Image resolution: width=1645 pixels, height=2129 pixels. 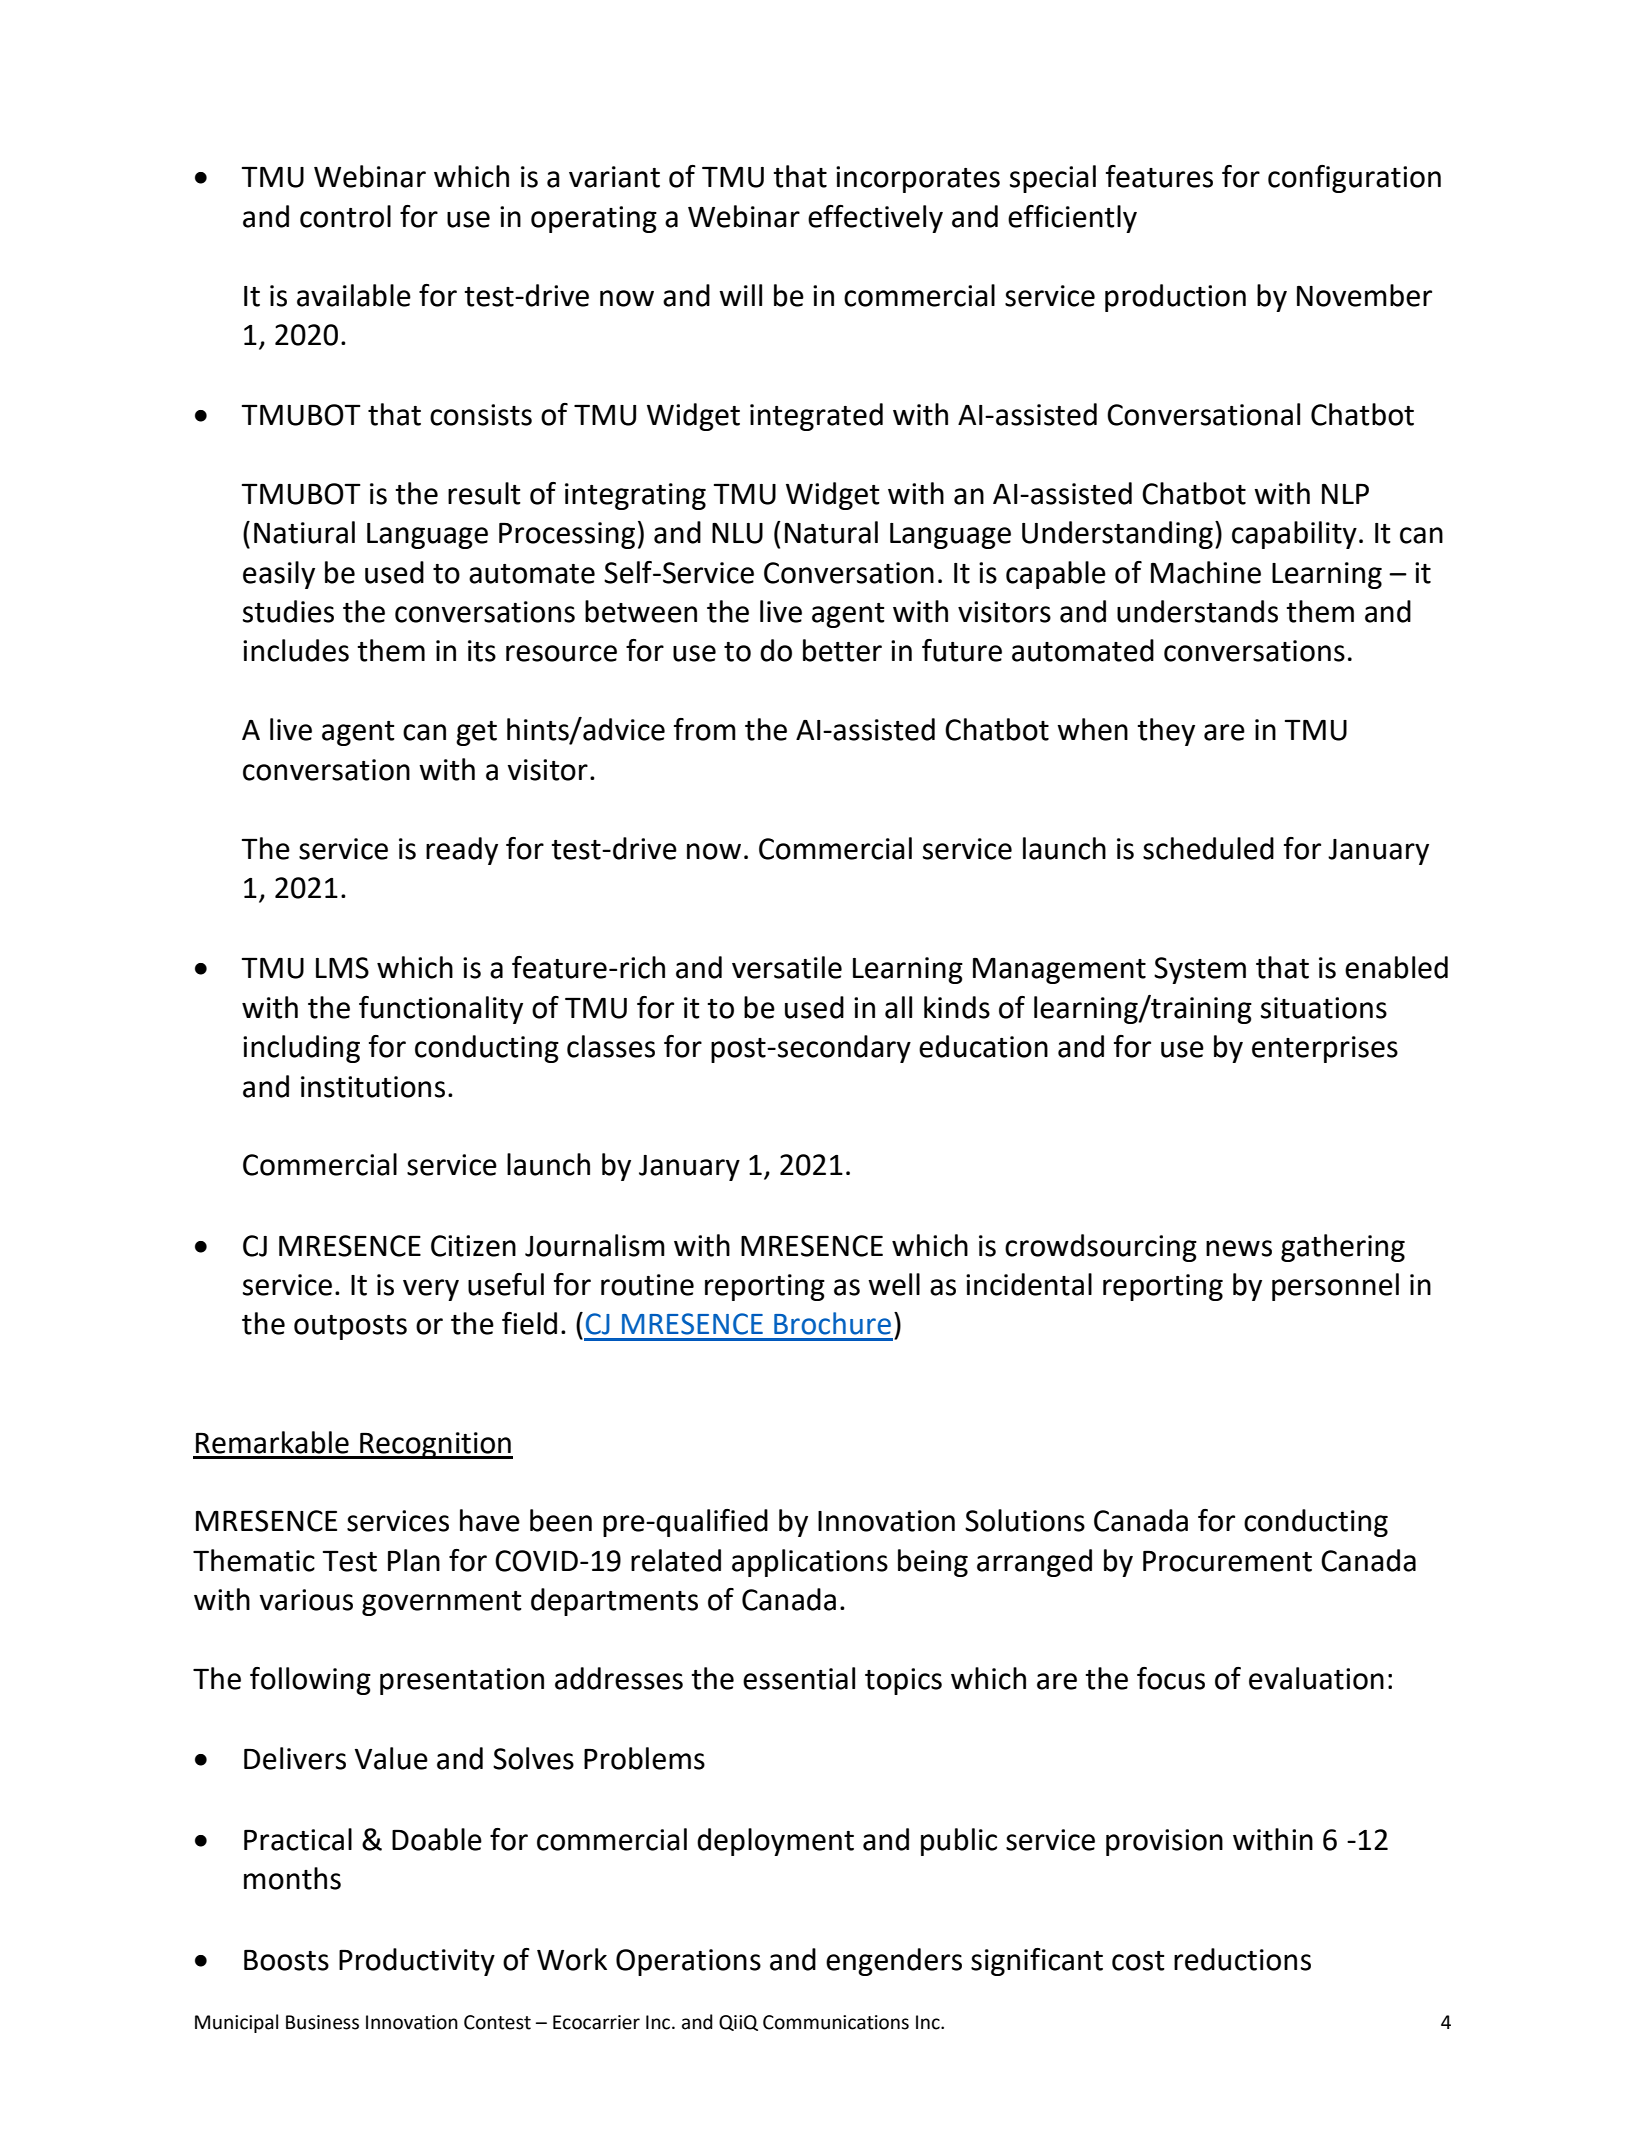 What do you see at coordinates (810, 1563) in the screenshot?
I see `applications` at bounding box center [810, 1563].
